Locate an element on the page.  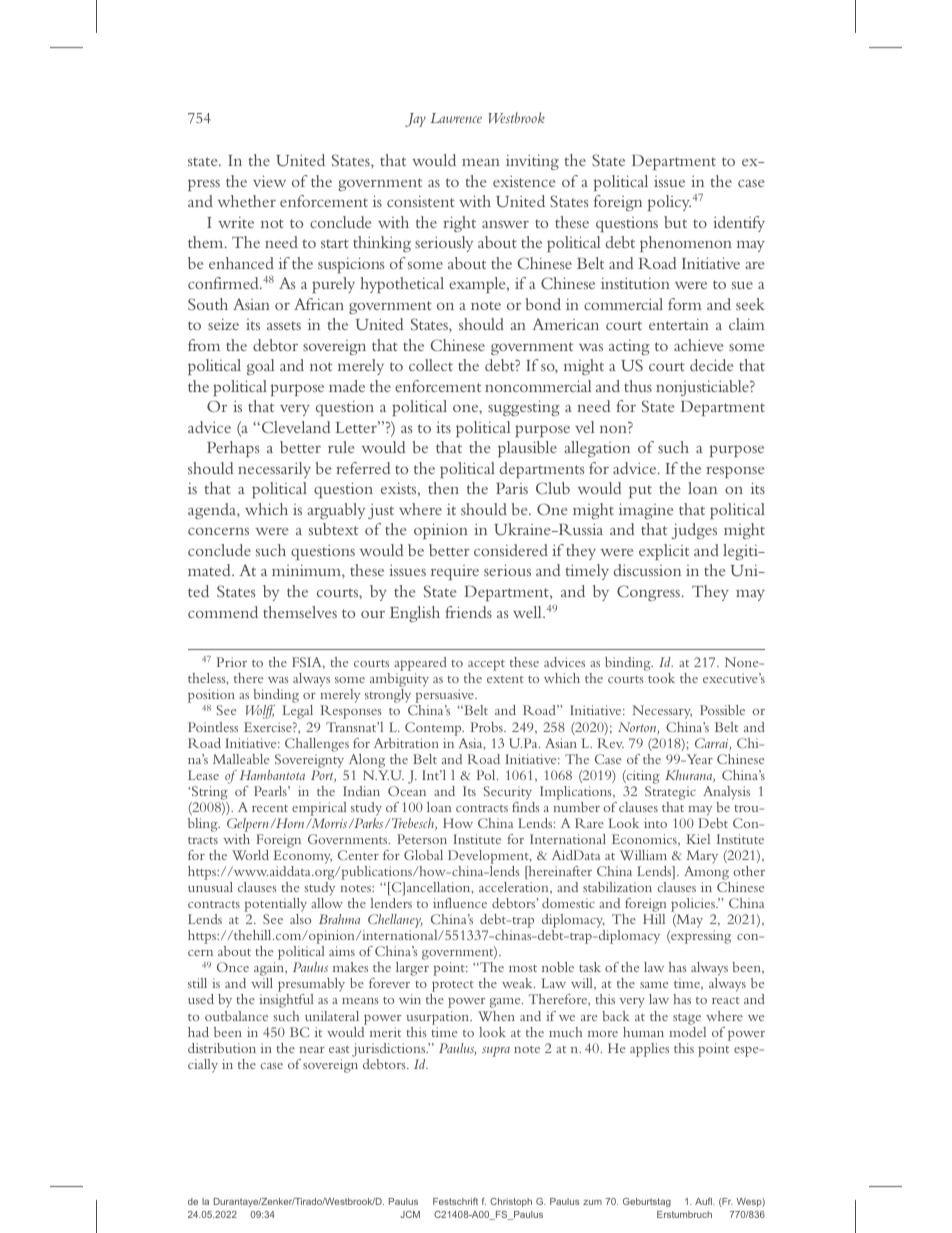
influence is located at coordinates (460, 903).
